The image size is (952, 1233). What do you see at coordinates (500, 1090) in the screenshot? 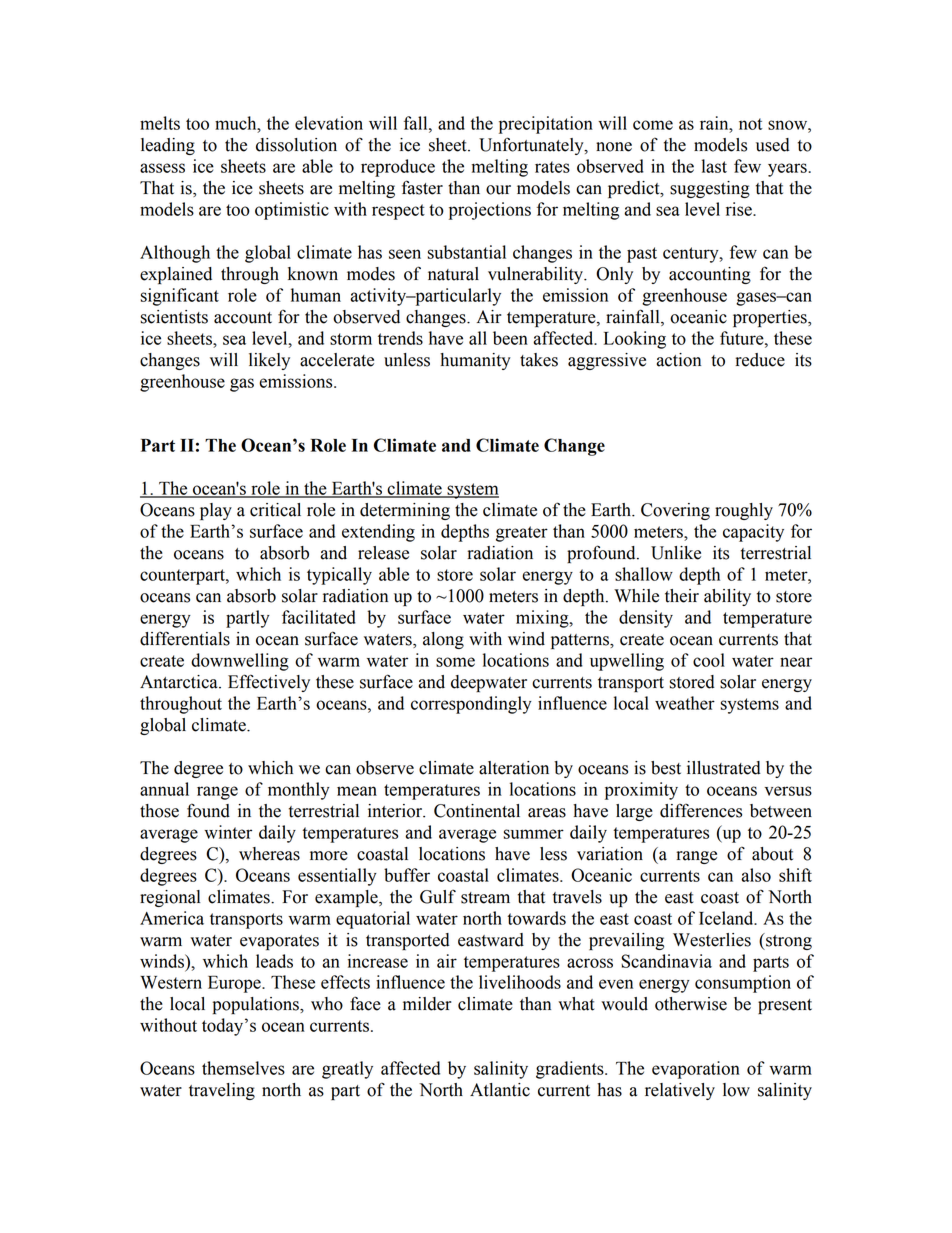
I see `Atlantic` at bounding box center [500, 1090].
